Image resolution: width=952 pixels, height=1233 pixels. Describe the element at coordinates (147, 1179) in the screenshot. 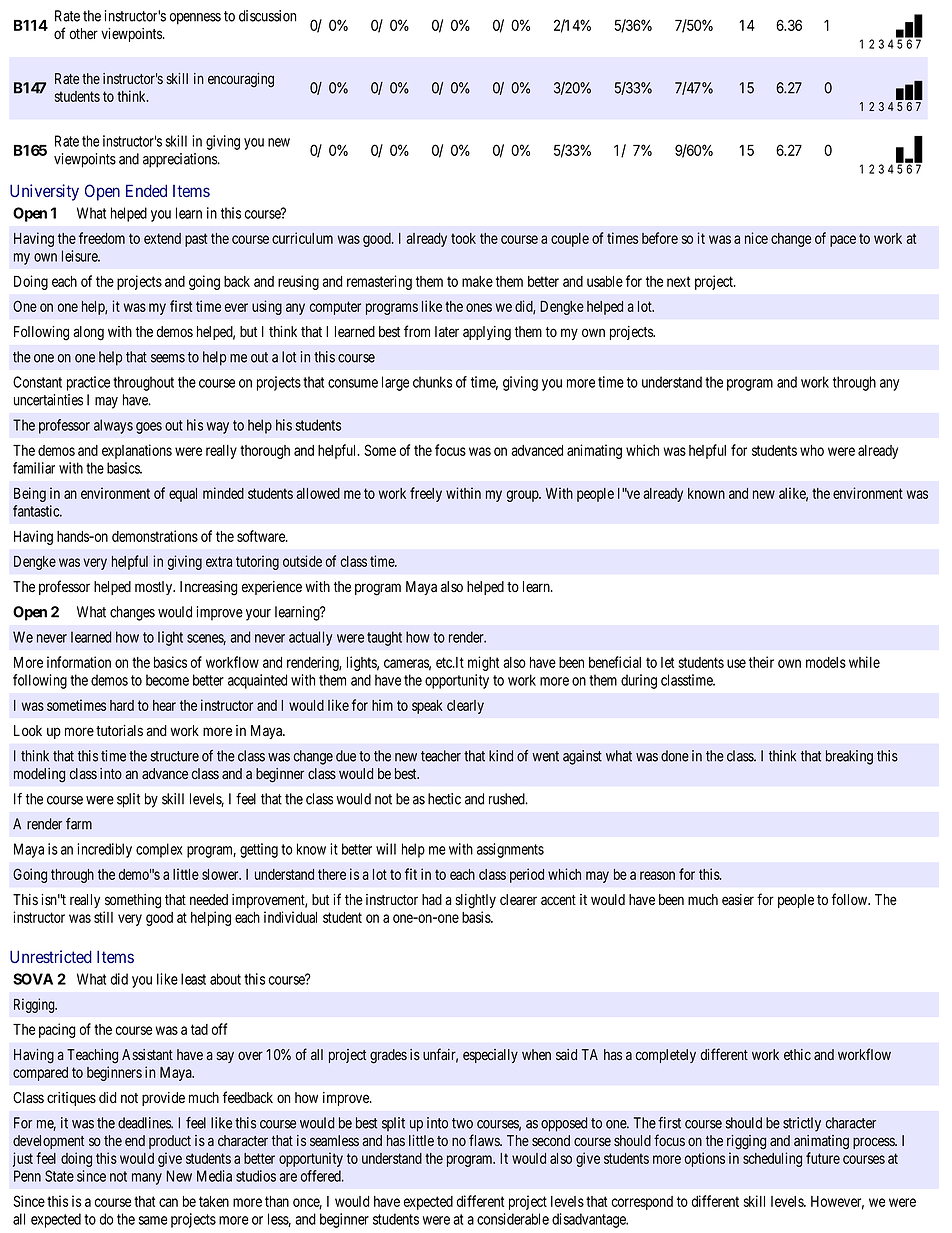

I see `many` at that location.
